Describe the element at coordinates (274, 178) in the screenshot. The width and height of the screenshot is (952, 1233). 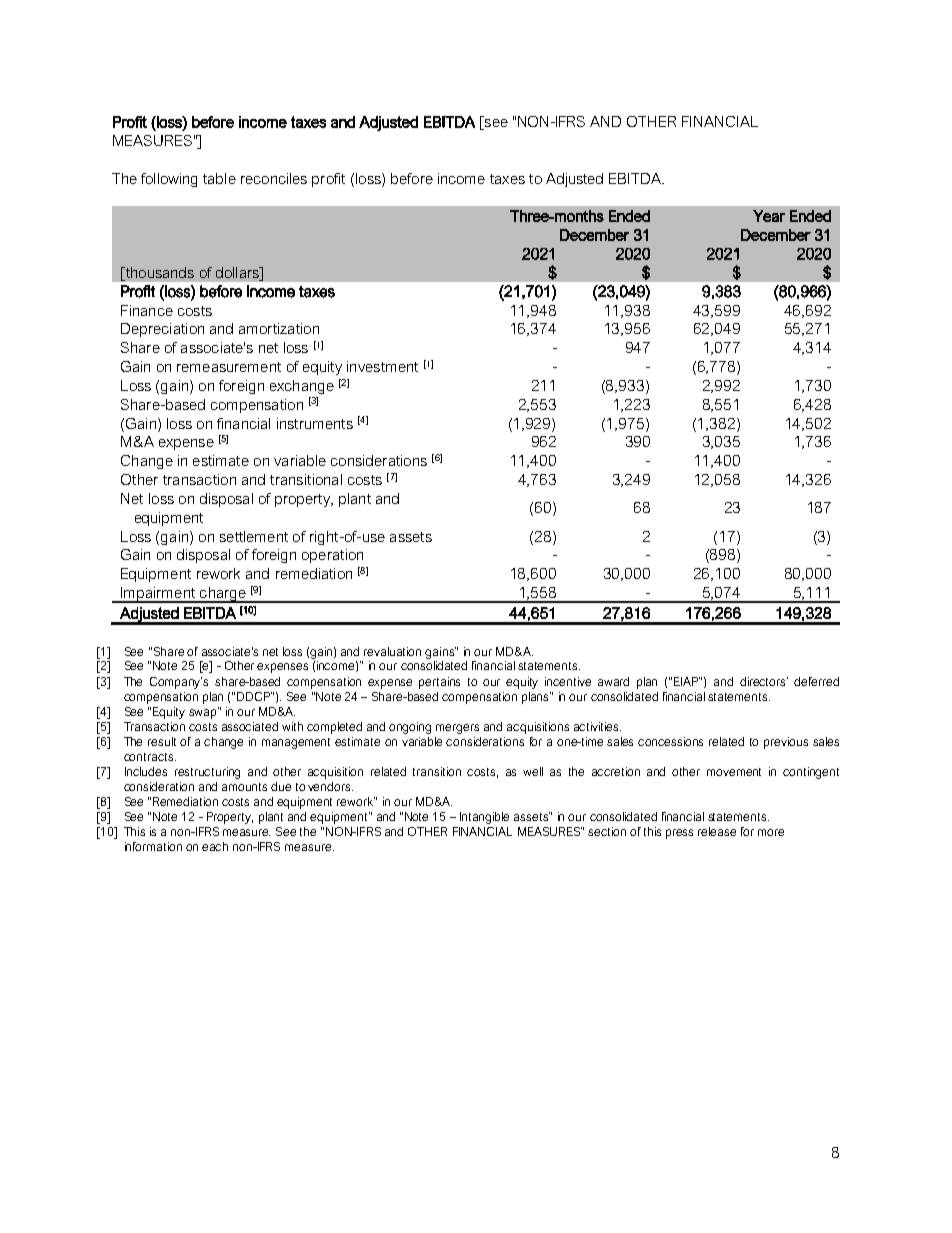
I see `reconciles` at that location.
